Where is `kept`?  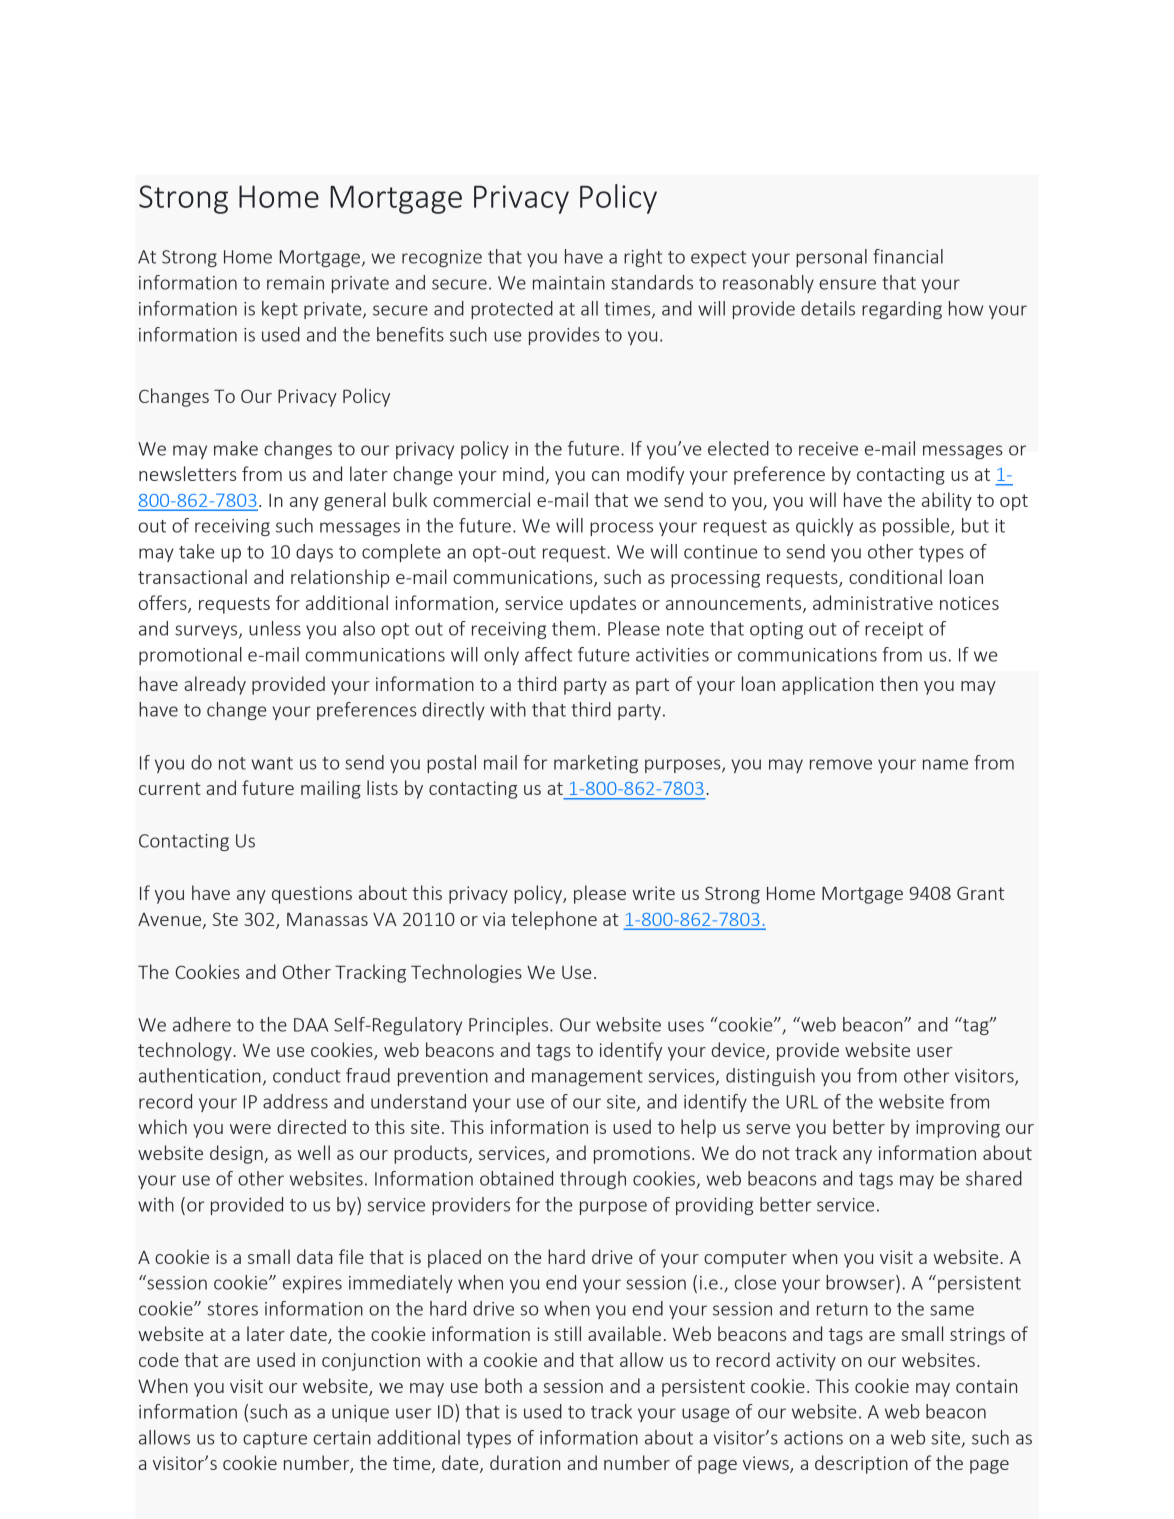
kept is located at coordinates (280, 310).
